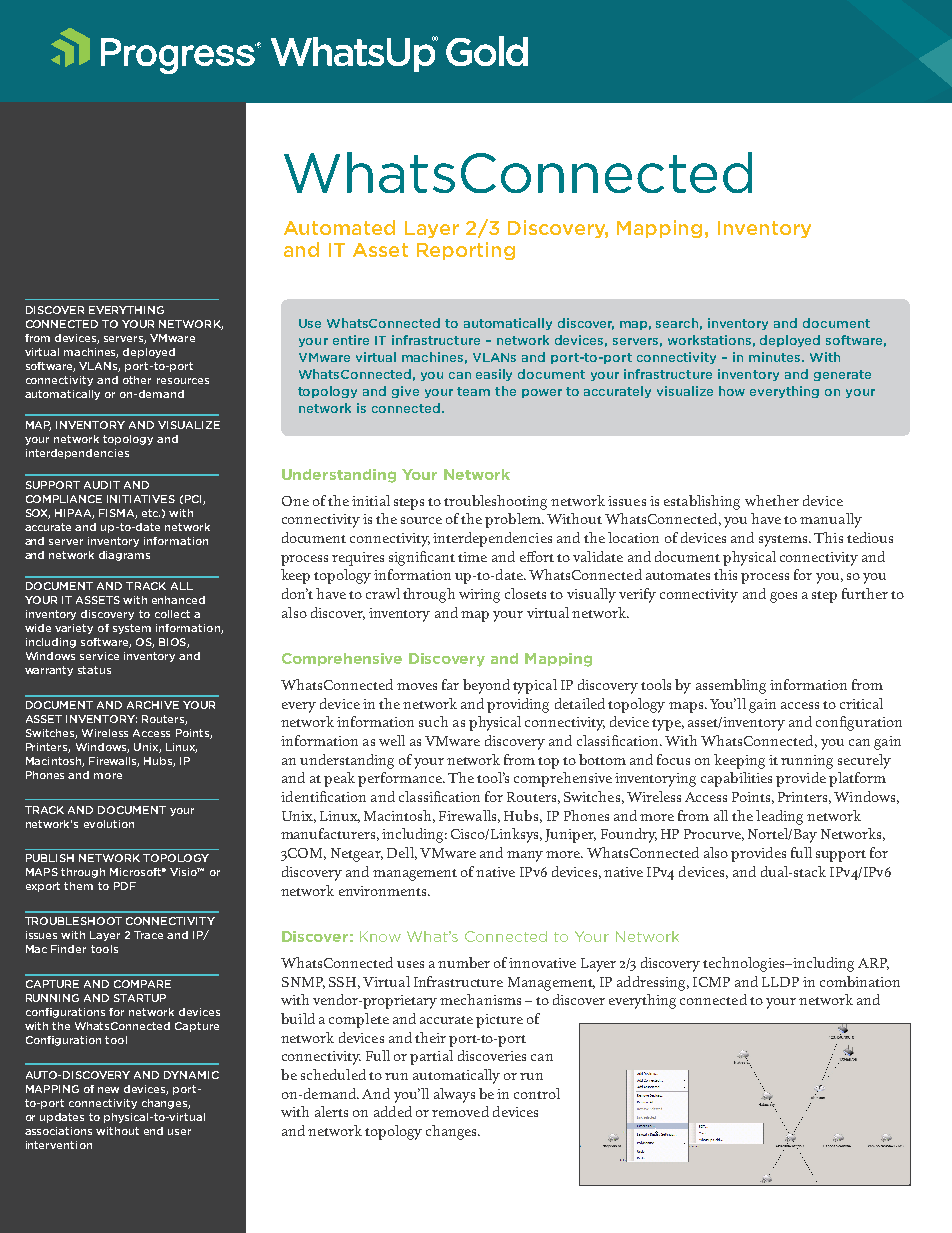 This image has height=1233, width=952. Describe the element at coordinates (137, 380) in the image. I see `other` at that location.
